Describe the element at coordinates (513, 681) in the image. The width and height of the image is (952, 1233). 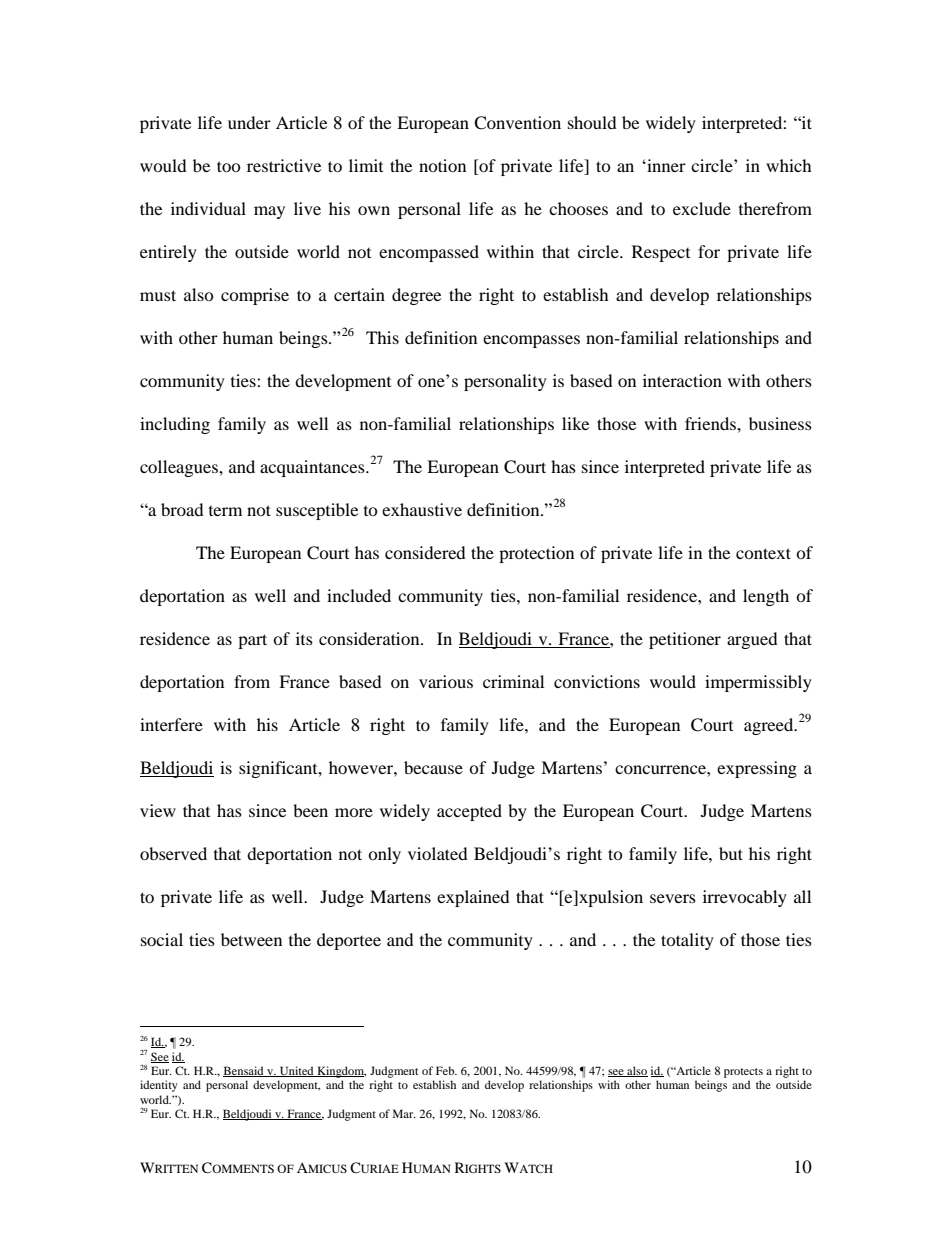
I see `criminal` at that location.
